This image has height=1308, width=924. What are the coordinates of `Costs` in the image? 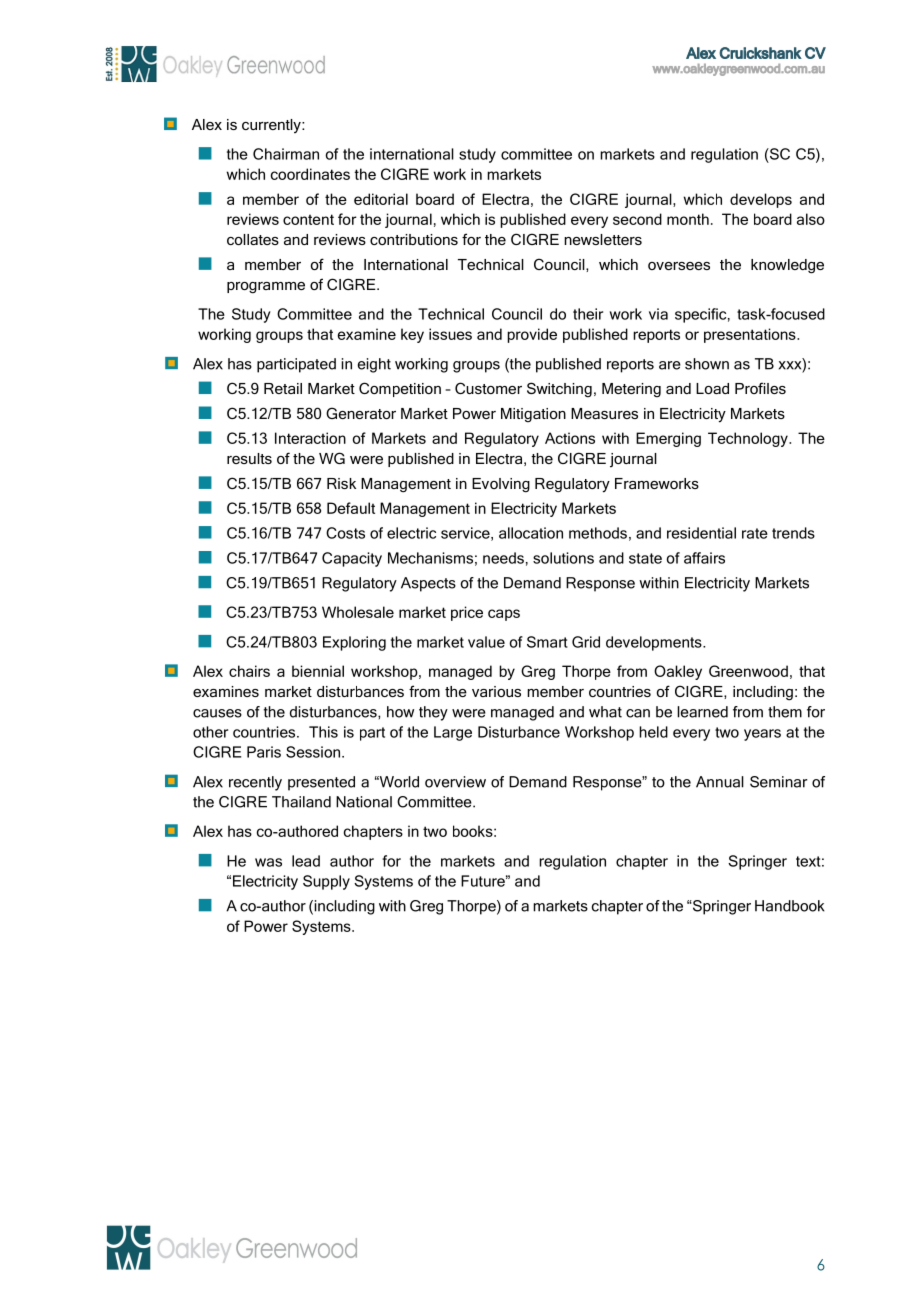 It's located at (345, 533).
